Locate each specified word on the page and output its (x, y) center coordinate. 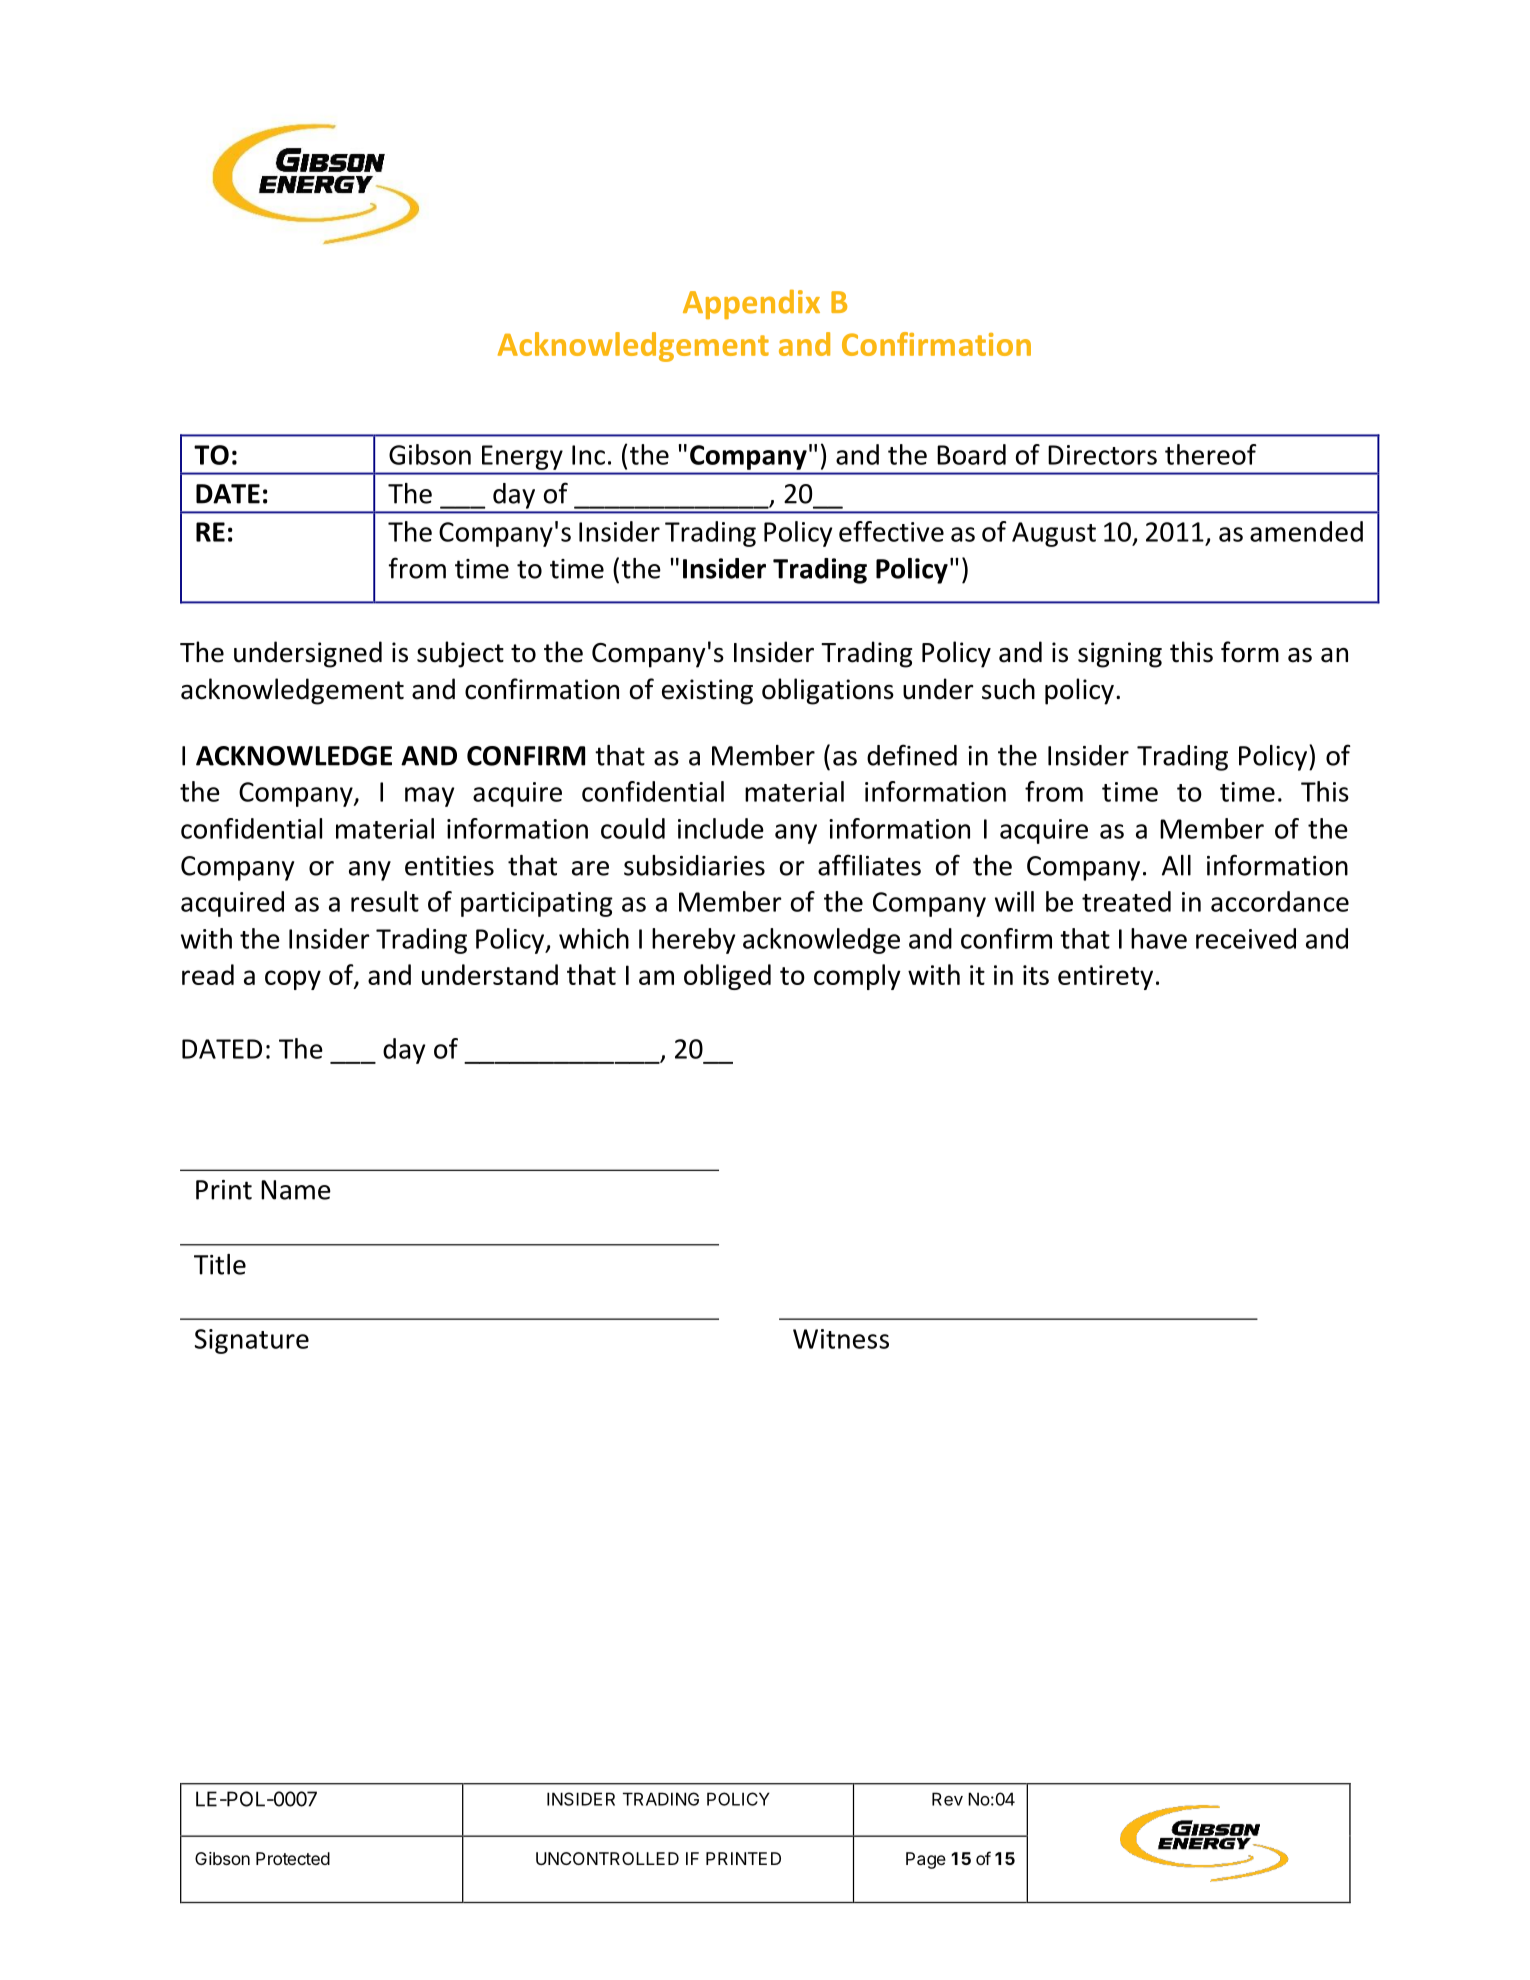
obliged (727, 977)
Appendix (751, 304)
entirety (1105, 977)
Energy (522, 457)
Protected (293, 1858)
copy (293, 980)
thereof (1211, 454)
